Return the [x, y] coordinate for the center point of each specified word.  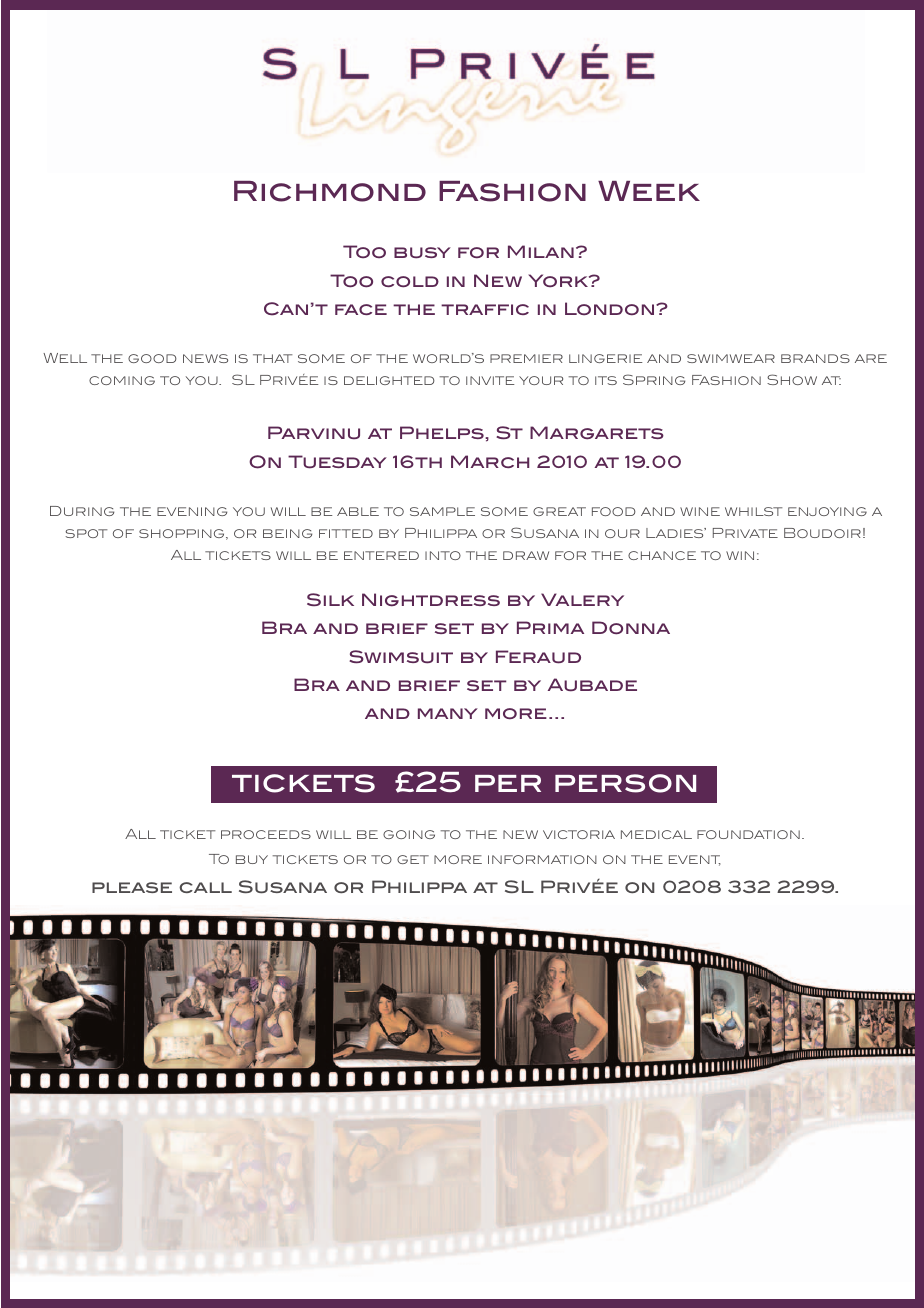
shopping [183, 534]
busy [422, 253]
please [132, 887]
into [443, 555]
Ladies [676, 533]
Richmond [330, 191]
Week [649, 191]
